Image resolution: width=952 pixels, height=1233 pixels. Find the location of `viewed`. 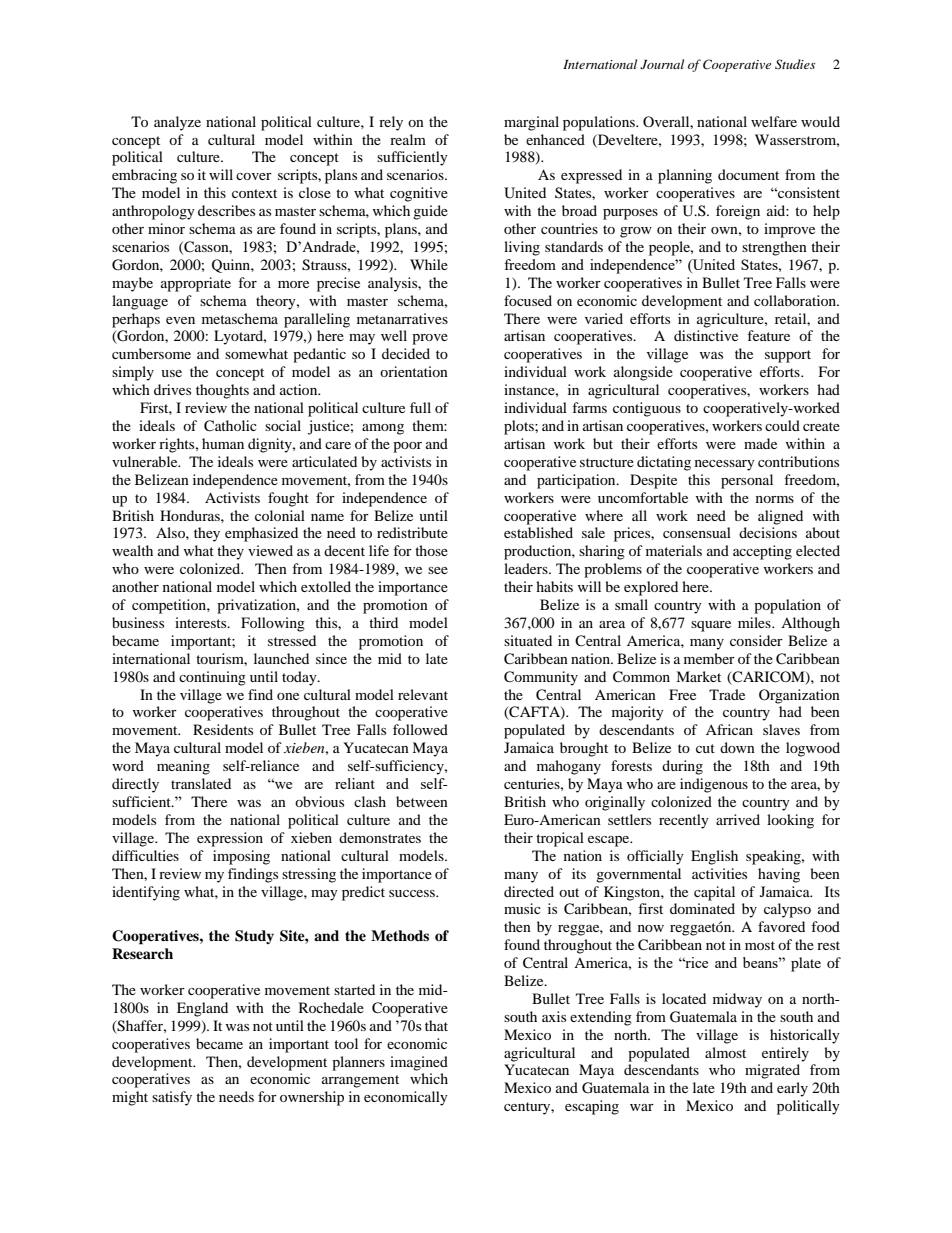

viewed is located at coordinates (270, 550).
